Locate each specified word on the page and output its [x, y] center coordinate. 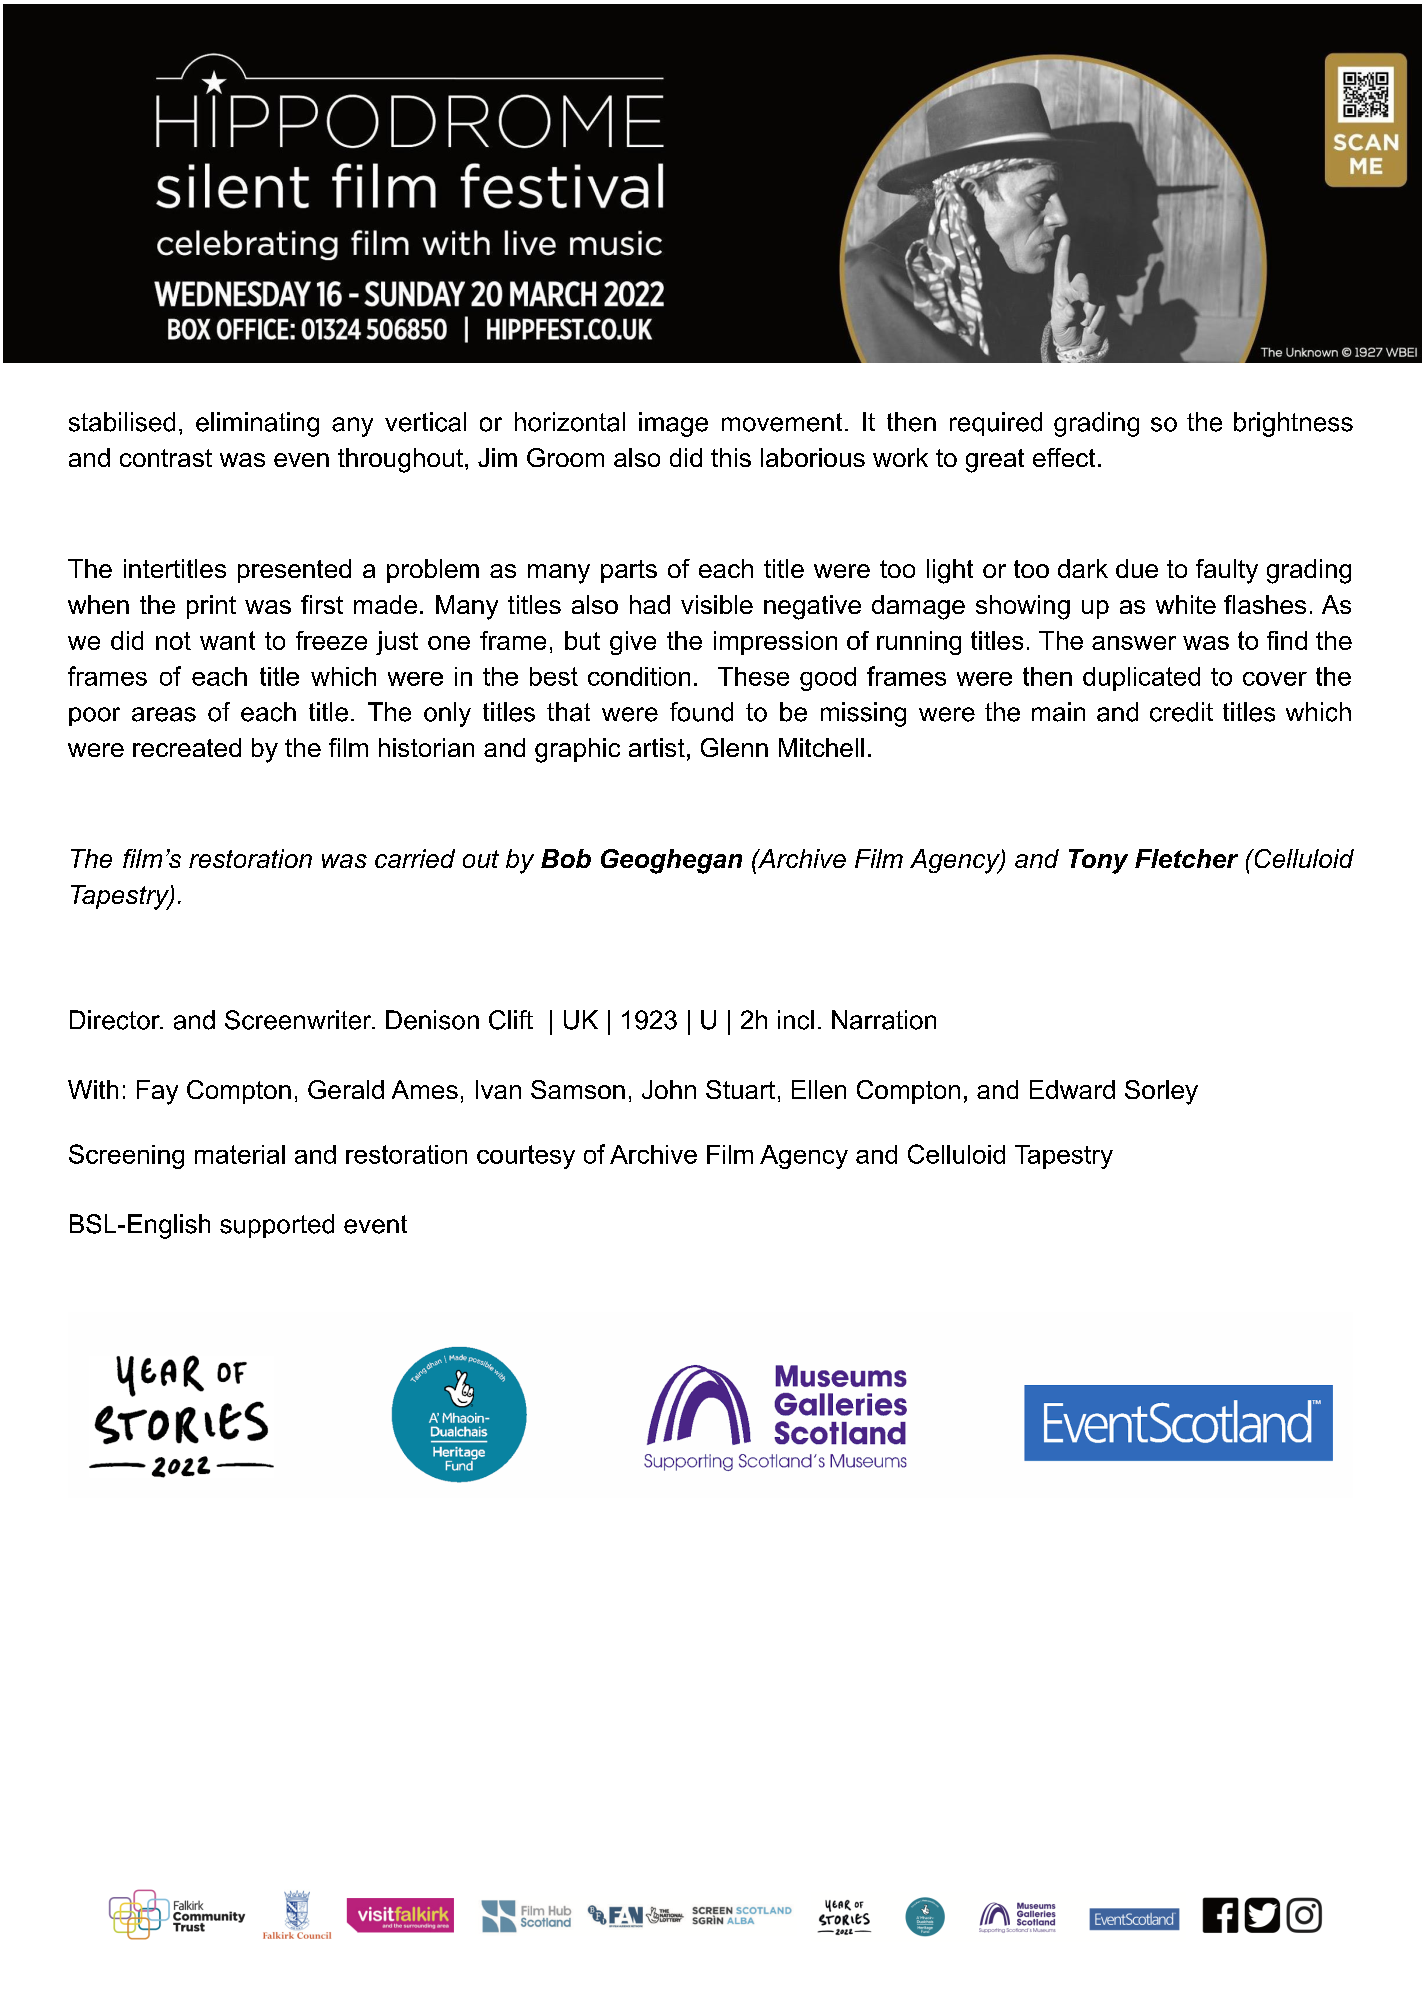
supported [277, 1226]
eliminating [257, 424]
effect [1064, 457]
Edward [1072, 1089]
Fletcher [1186, 858]
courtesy [526, 1157]
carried [415, 858]
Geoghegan [671, 861]
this [731, 457]
